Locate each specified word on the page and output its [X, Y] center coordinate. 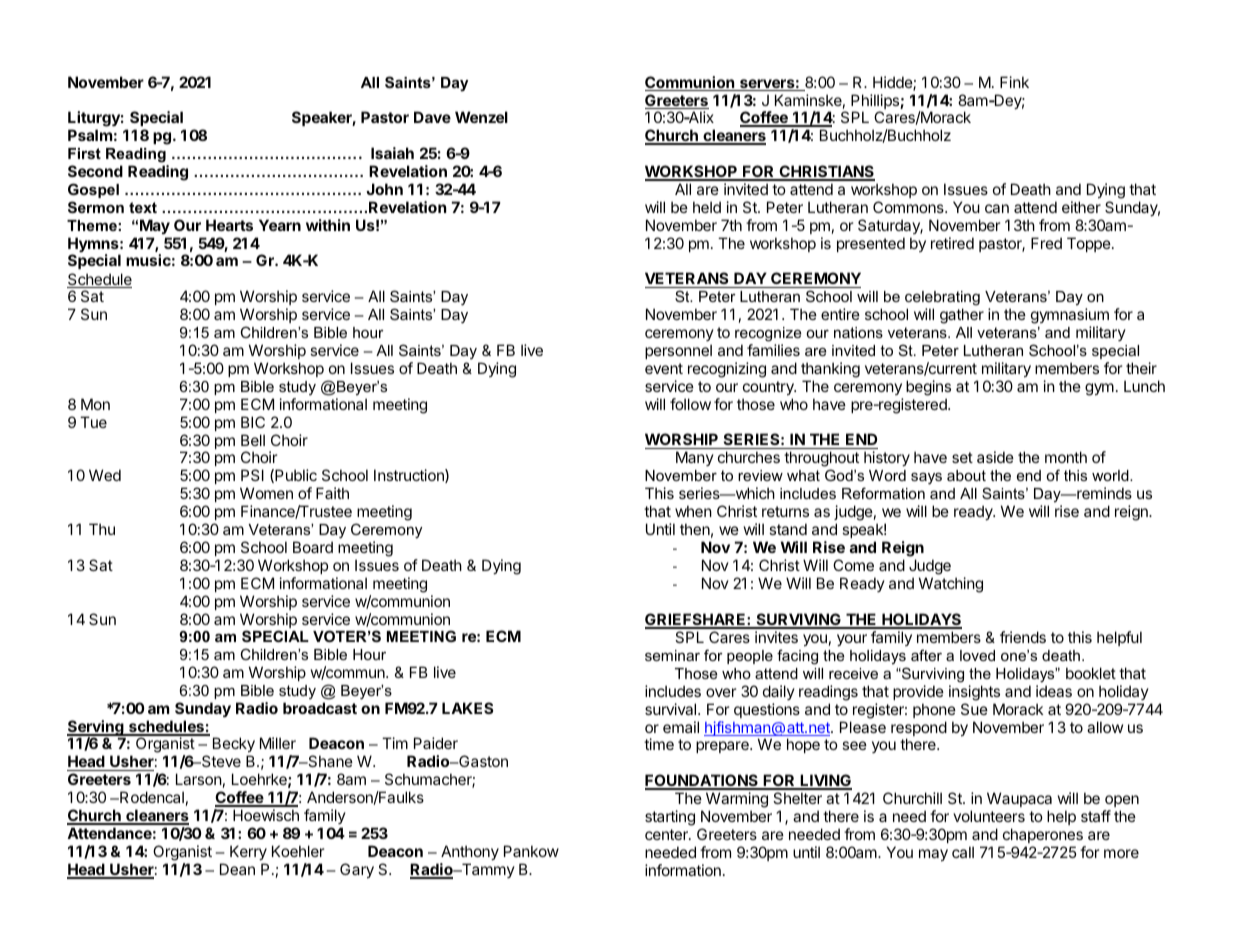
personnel [678, 351]
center [667, 834]
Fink [1014, 82]
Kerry [248, 852]
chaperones [1043, 835]
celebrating [942, 300]
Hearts [229, 225]
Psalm [90, 135]
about [966, 475]
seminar [672, 655]
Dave [432, 117]
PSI [252, 475]
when [693, 511]
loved [977, 655]
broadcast [320, 708]
